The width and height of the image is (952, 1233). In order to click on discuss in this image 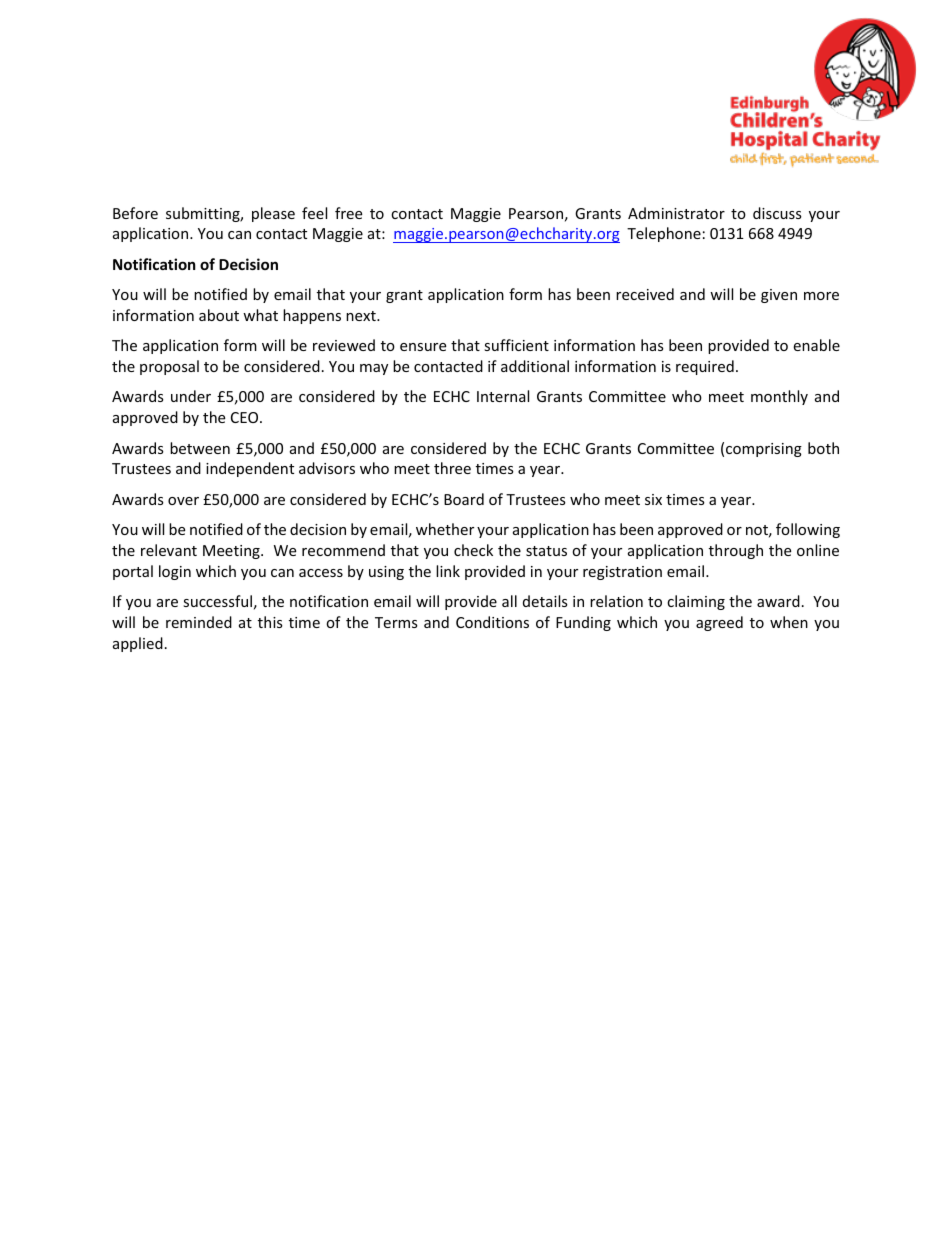, I will do `click(777, 213)`.
